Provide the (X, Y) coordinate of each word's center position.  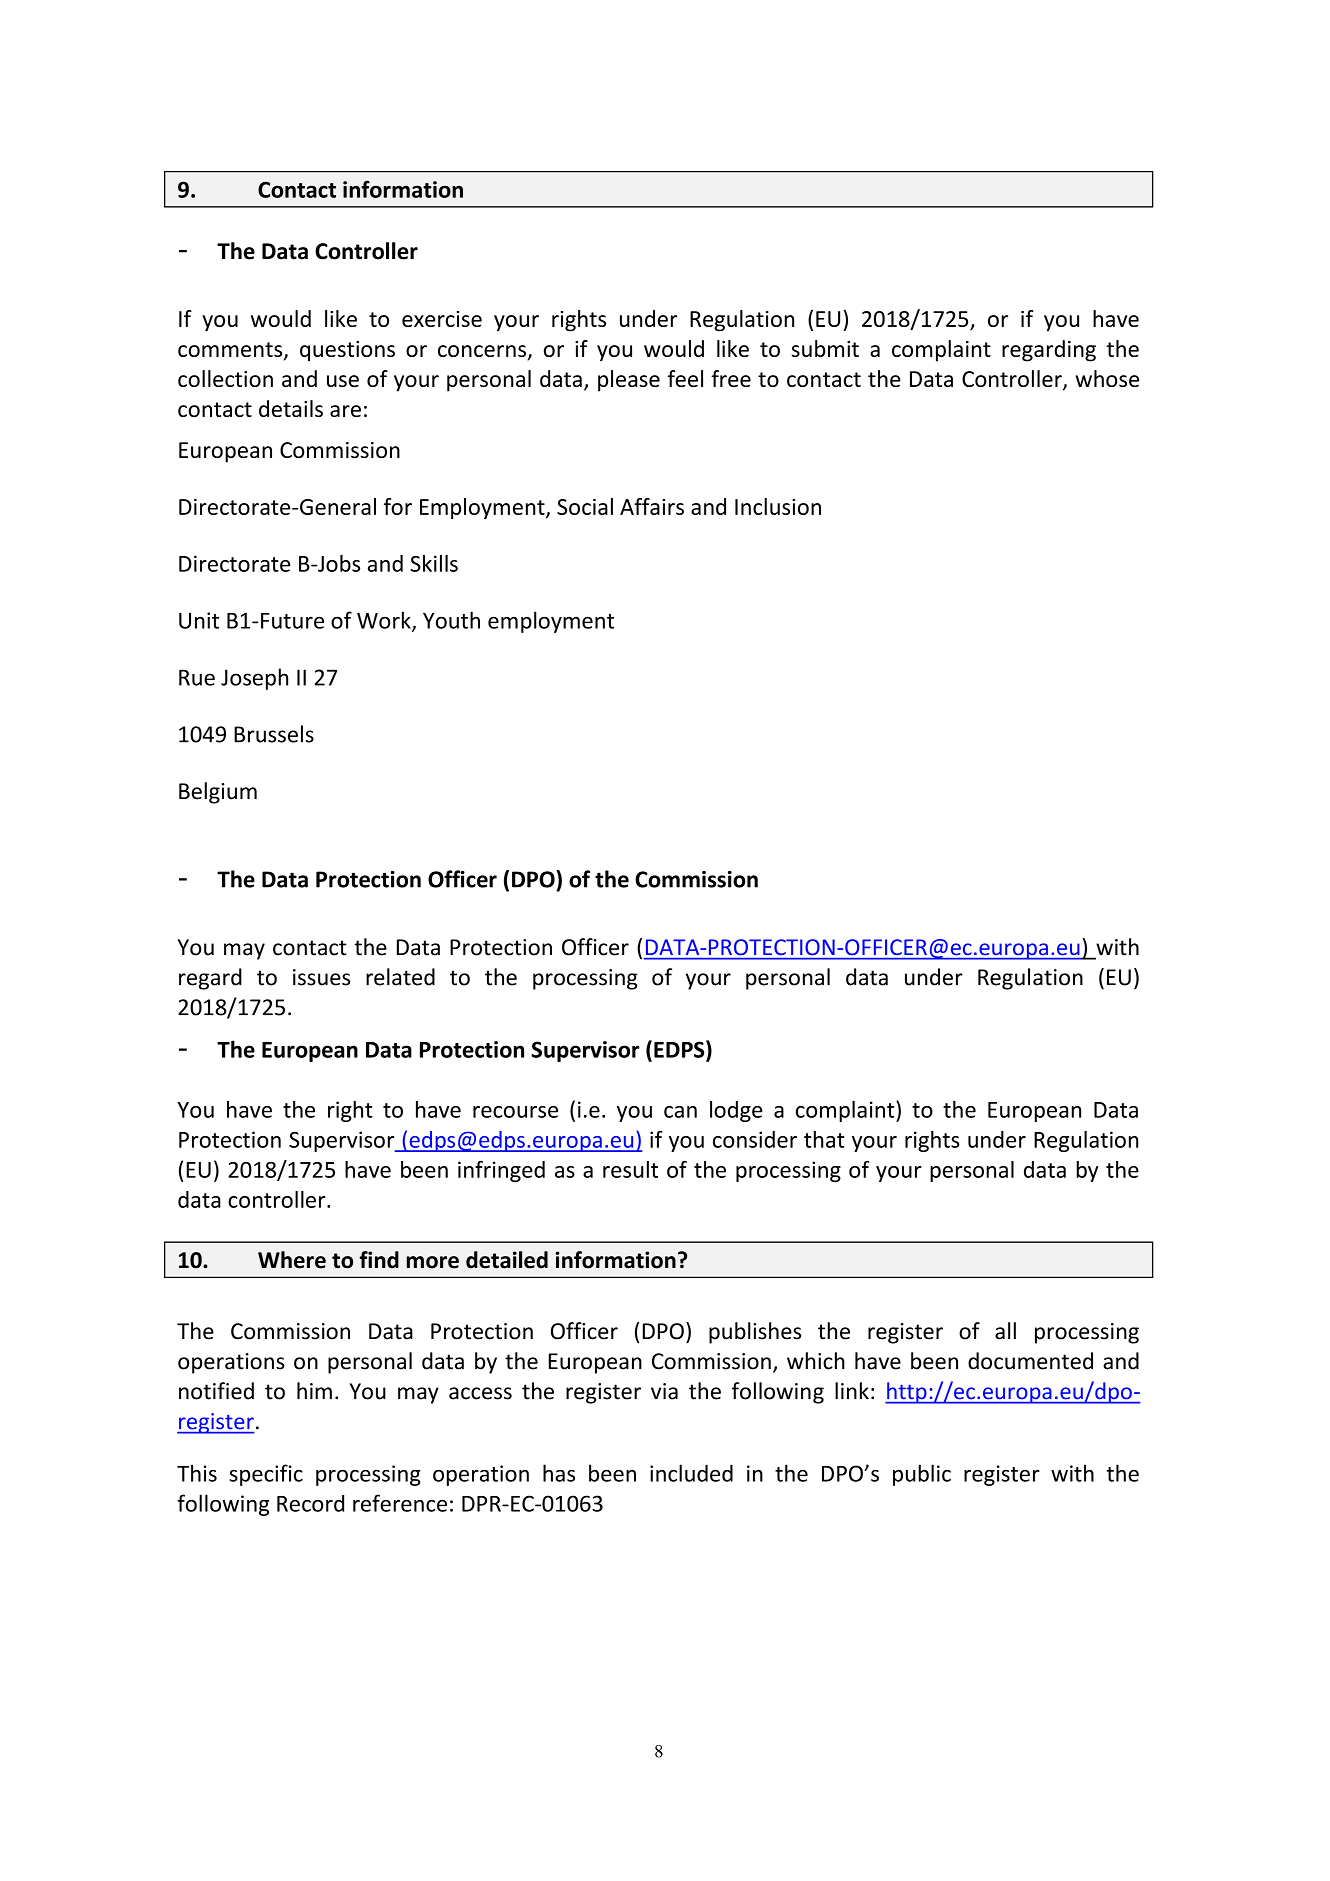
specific (266, 1475)
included (691, 1473)
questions (347, 351)
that (824, 1139)
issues (321, 977)
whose (1107, 378)
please (629, 381)
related (400, 977)
